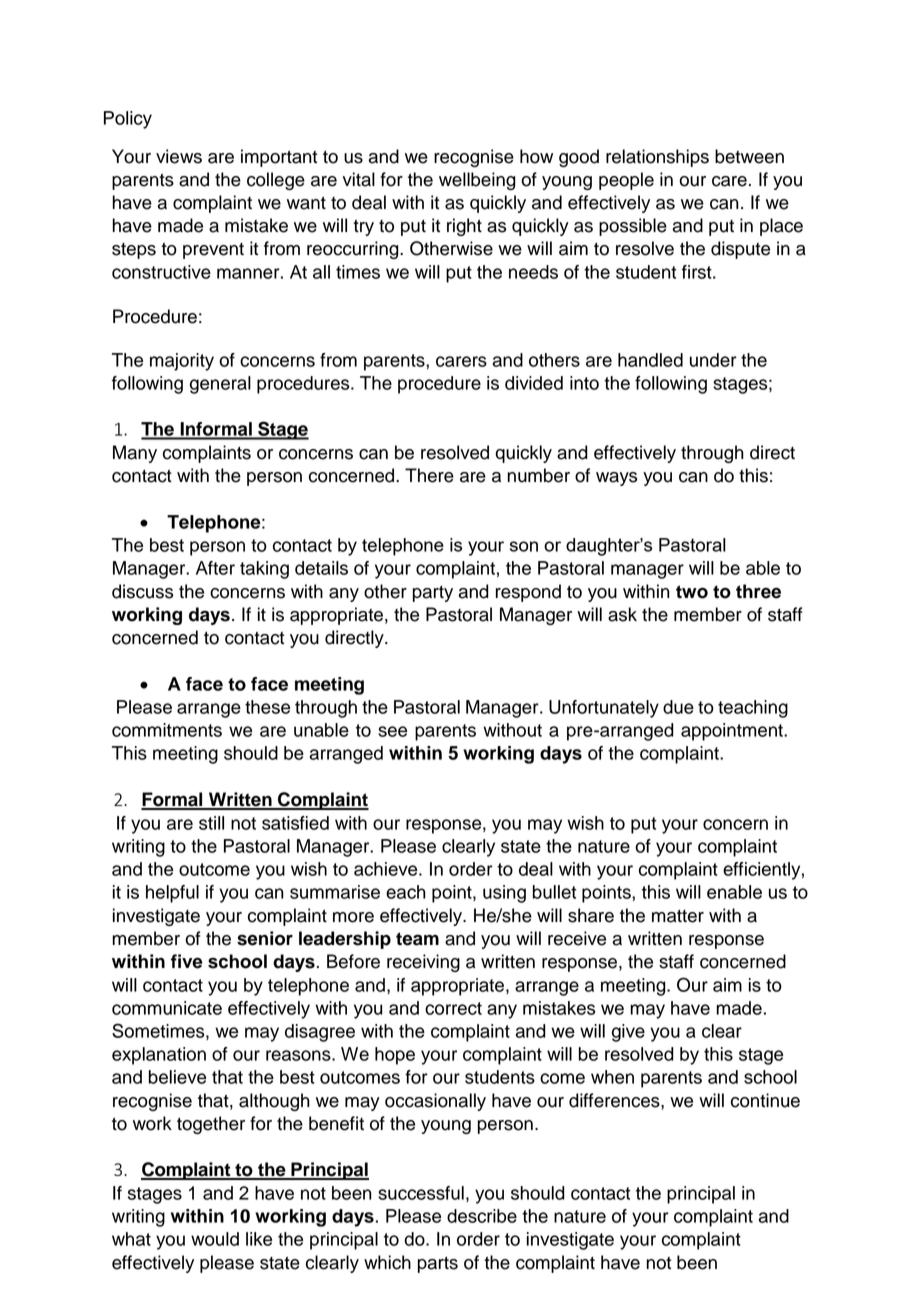 This screenshot has width=924, height=1307. I want to click on views, so click(179, 156).
